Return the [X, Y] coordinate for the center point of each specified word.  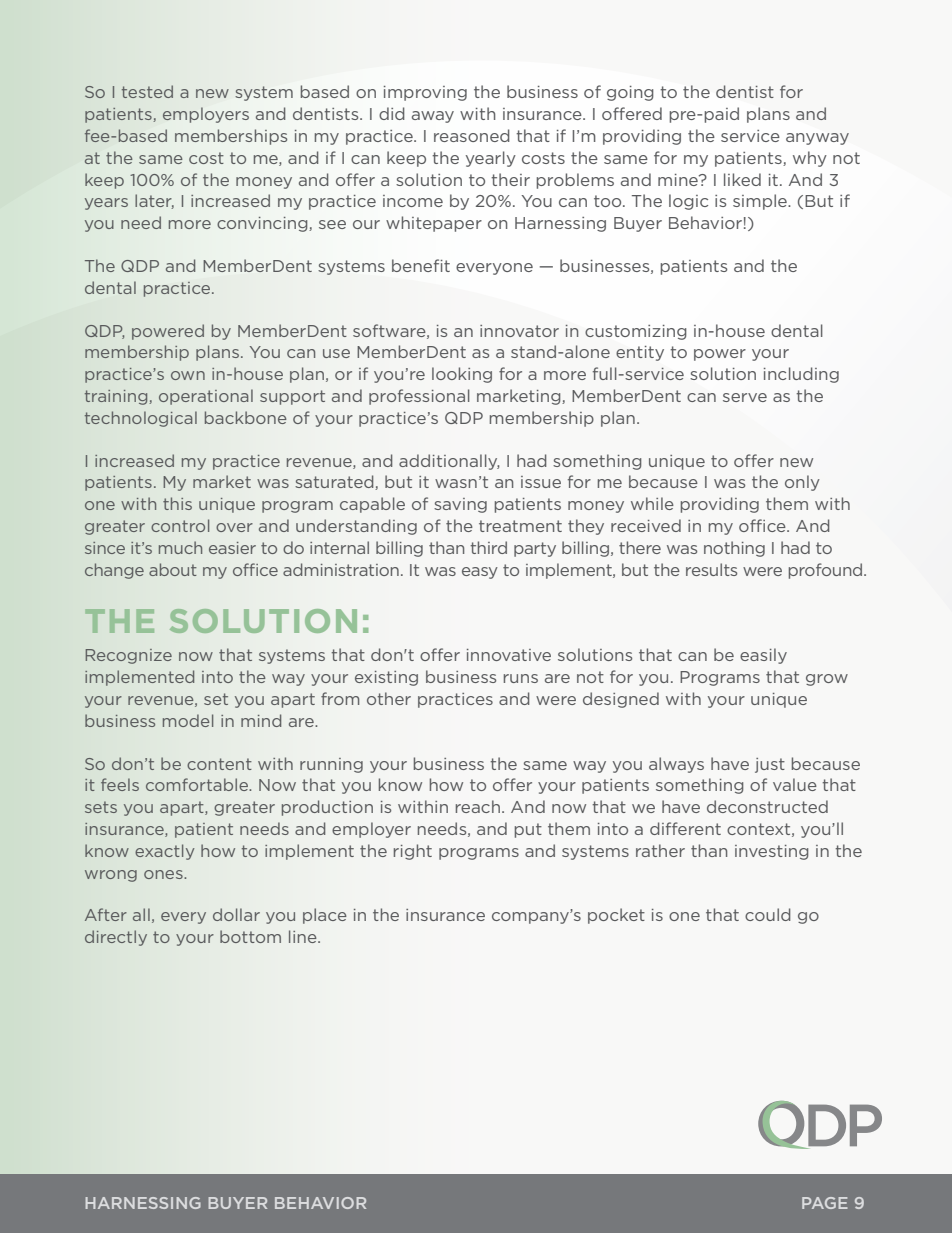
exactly [164, 852]
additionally [449, 462]
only [802, 483]
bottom [250, 936]
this [177, 503]
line [304, 936]
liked [742, 179]
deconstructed [767, 806]
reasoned [472, 135]
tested [147, 91]
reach [478, 806]
